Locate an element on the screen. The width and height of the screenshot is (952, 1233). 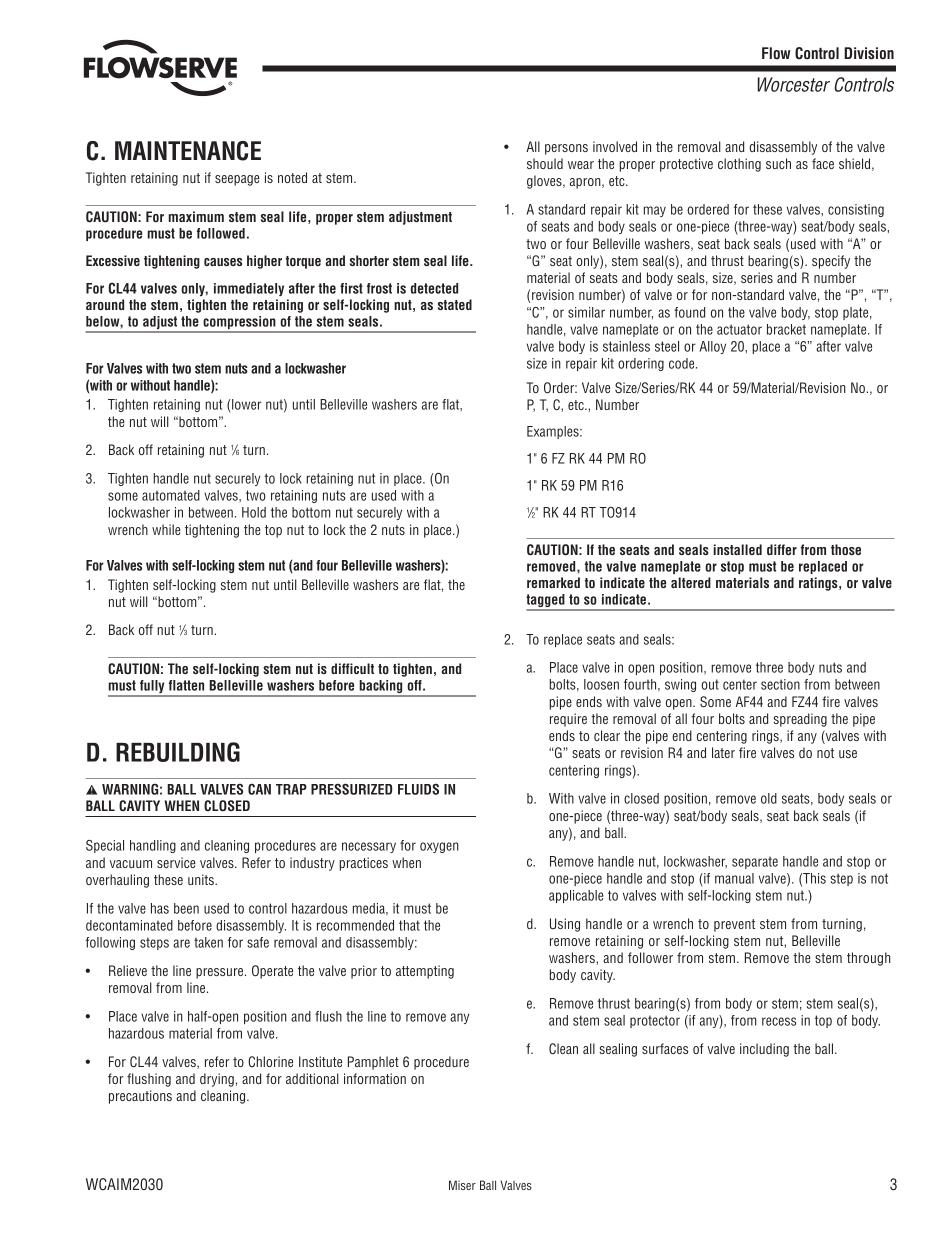
separate is located at coordinates (755, 862).
